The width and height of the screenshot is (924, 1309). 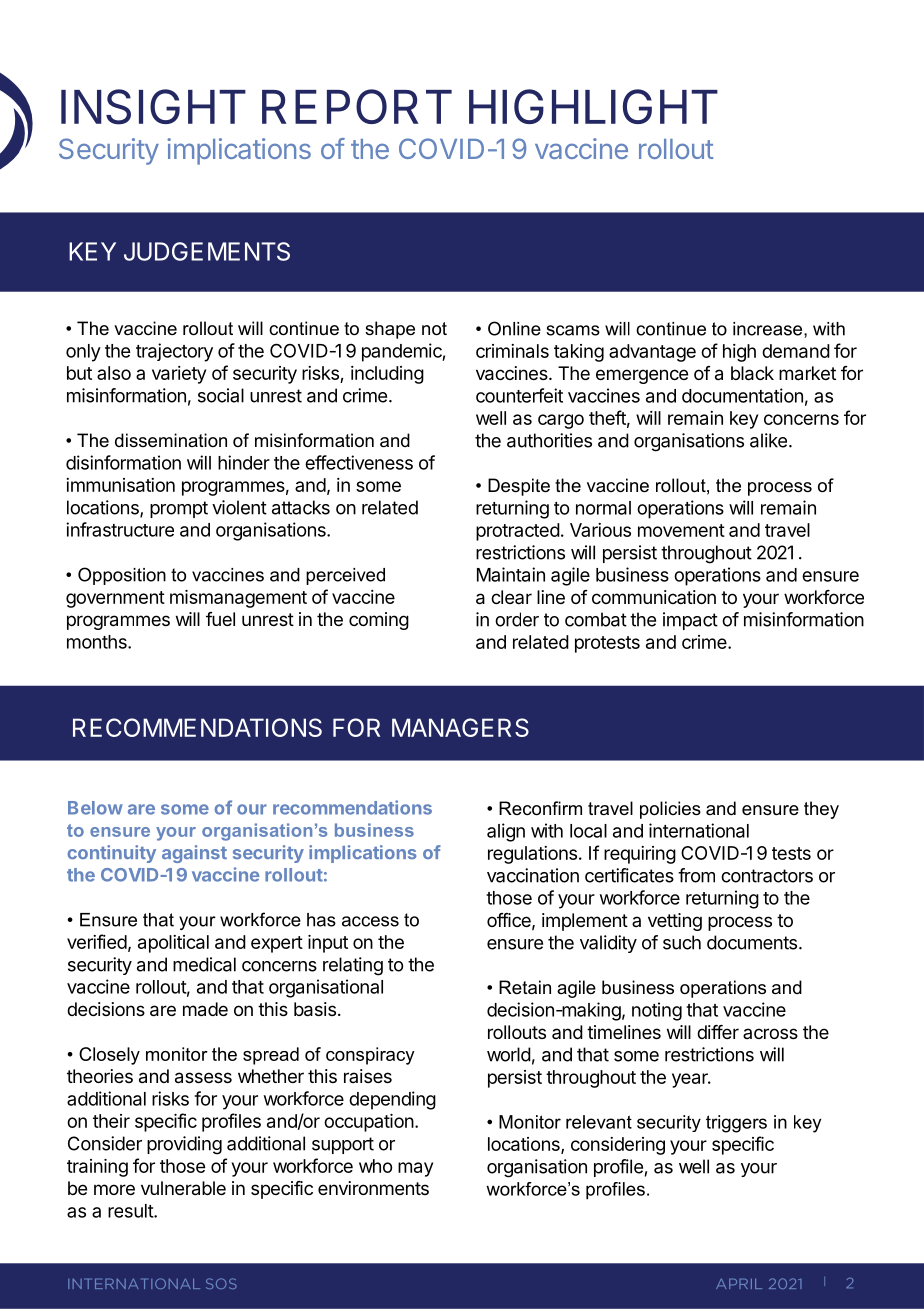 What do you see at coordinates (511, 574) in the screenshot?
I see `Maintain` at bounding box center [511, 574].
